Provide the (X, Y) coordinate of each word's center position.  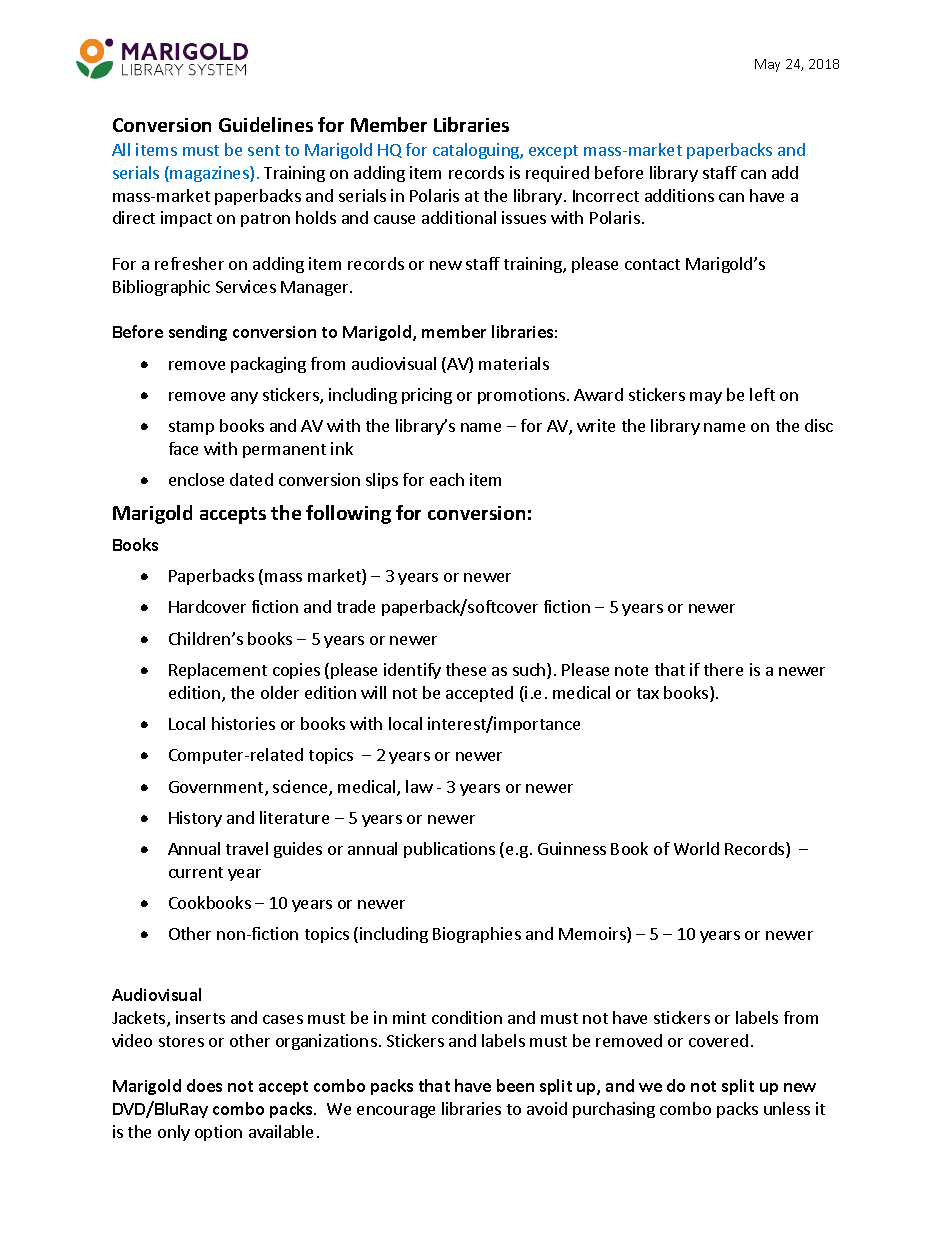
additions (679, 195)
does (204, 1085)
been (515, 1085)
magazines (210, 174)
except (553, 152)
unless (787, 1108)
